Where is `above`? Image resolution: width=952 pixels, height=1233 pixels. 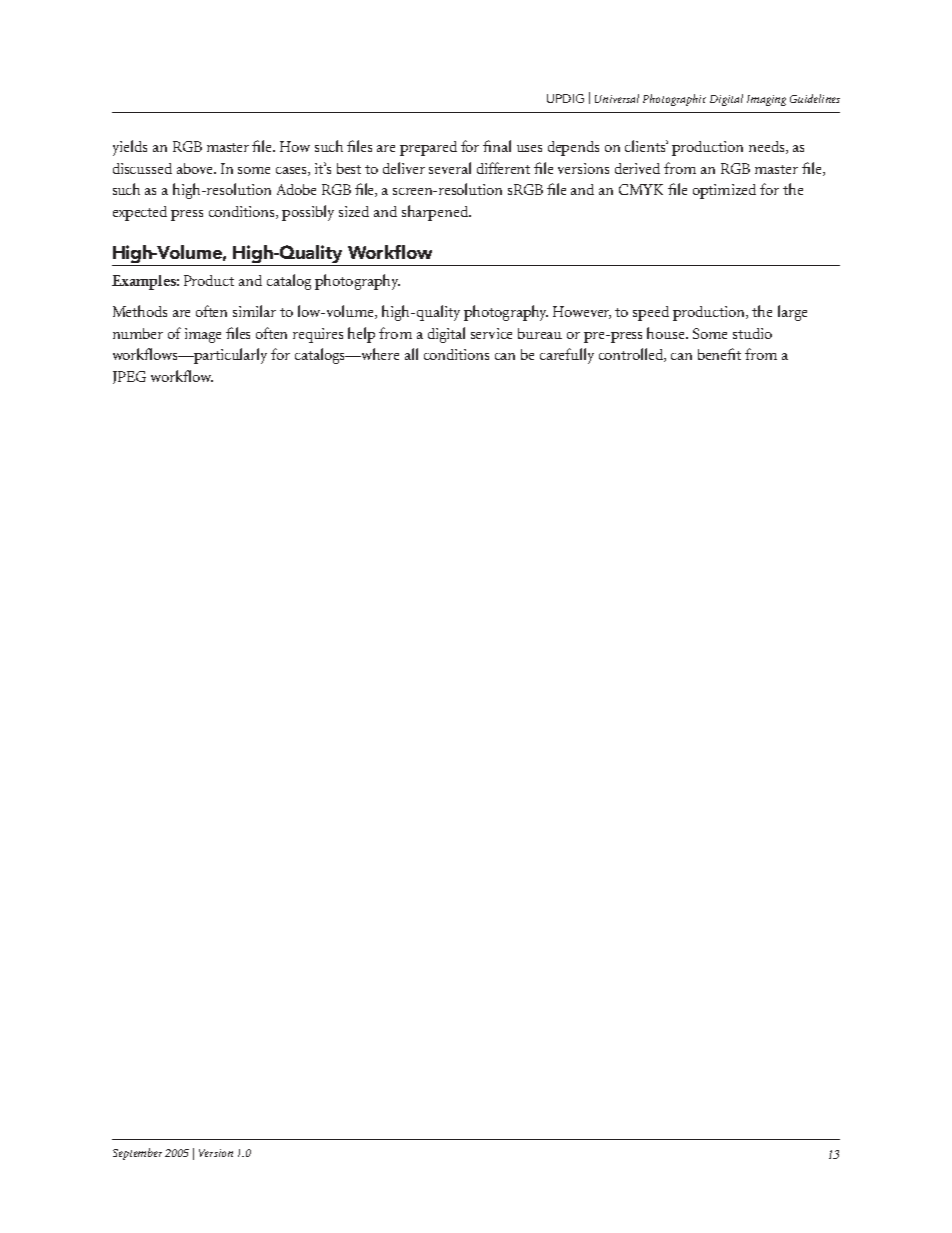 above is located at coordinates (196, 168).
